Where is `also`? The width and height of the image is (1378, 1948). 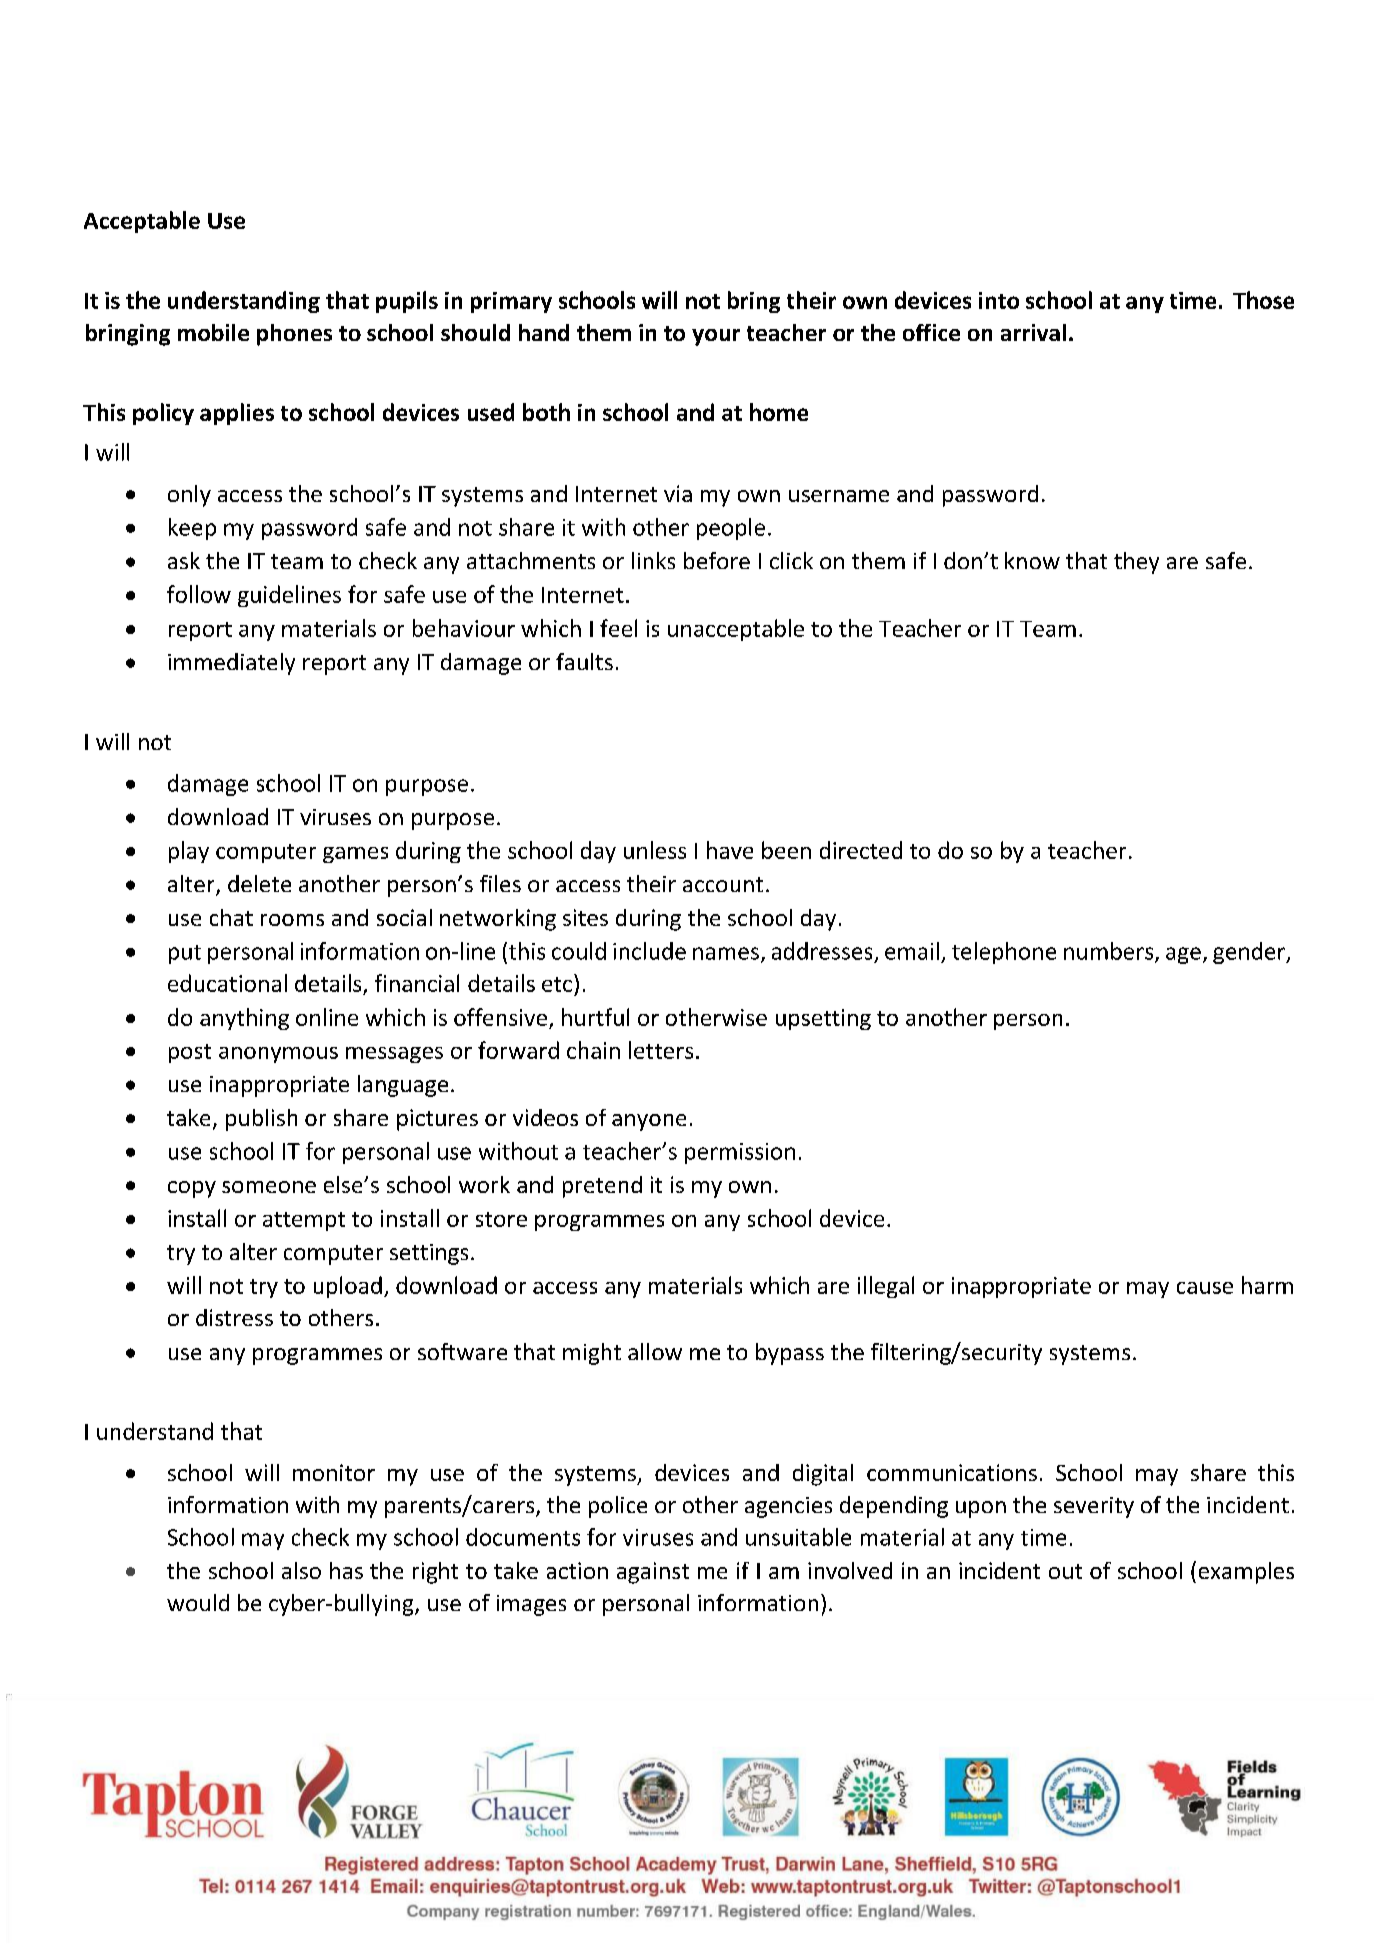 also is located at coordinates (301, 1570).
